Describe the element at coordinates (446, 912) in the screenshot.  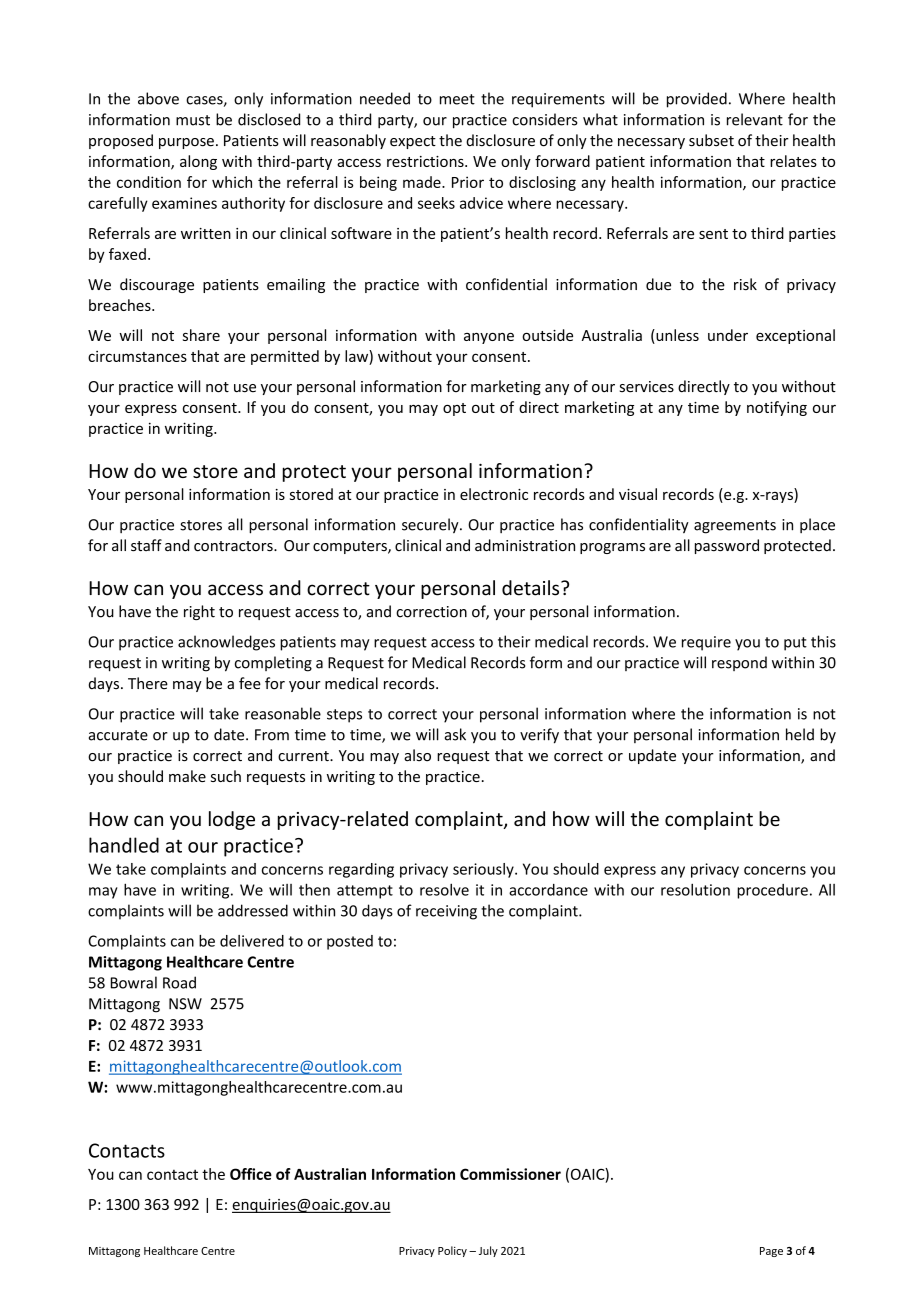
I see `receiving` at that location.
